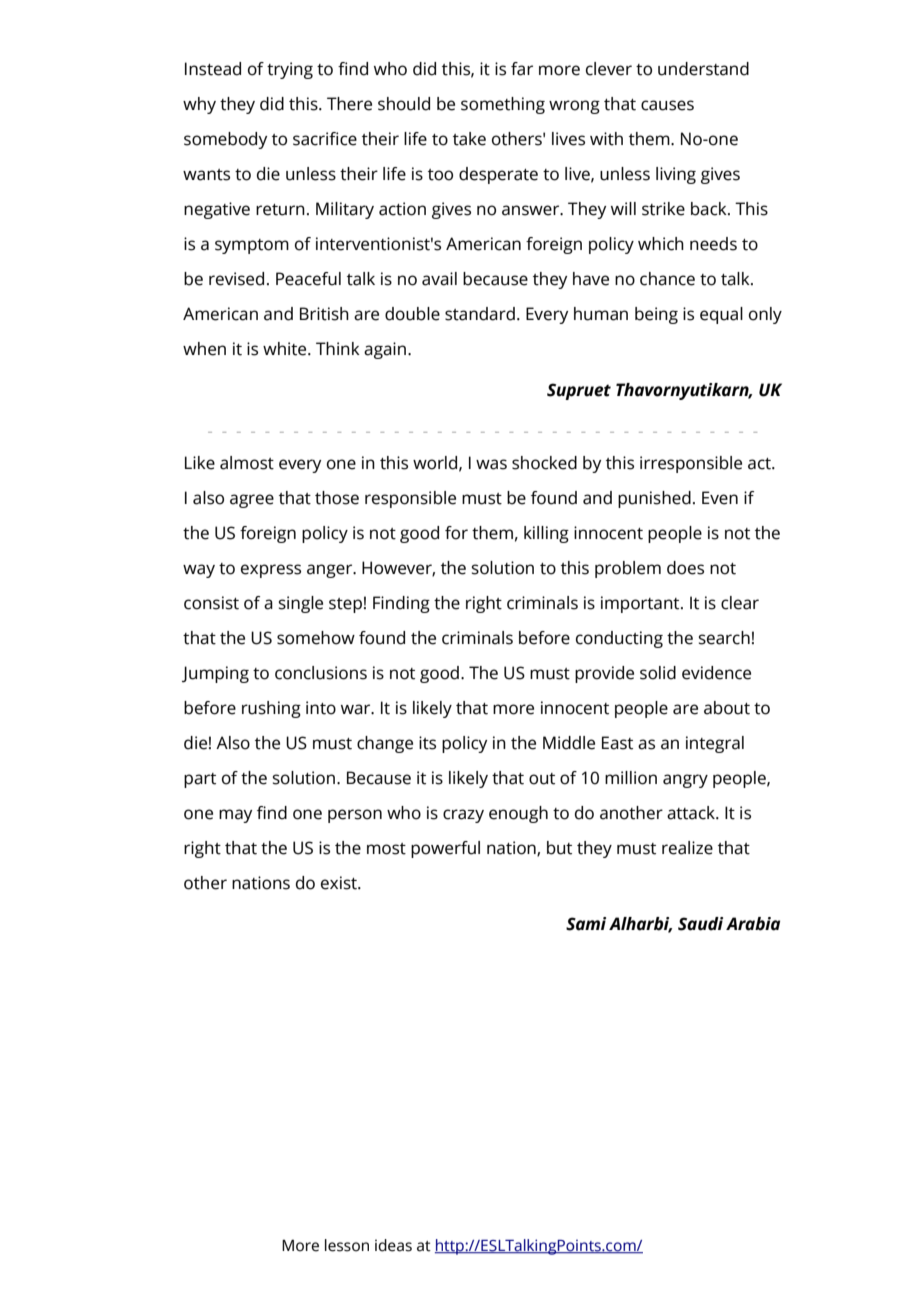 The height and width of the screenshot is (1308, 924). What do you see at coordinates (271, 571) in the screenshot?
I see `express` at bounding box center [271, 571].
